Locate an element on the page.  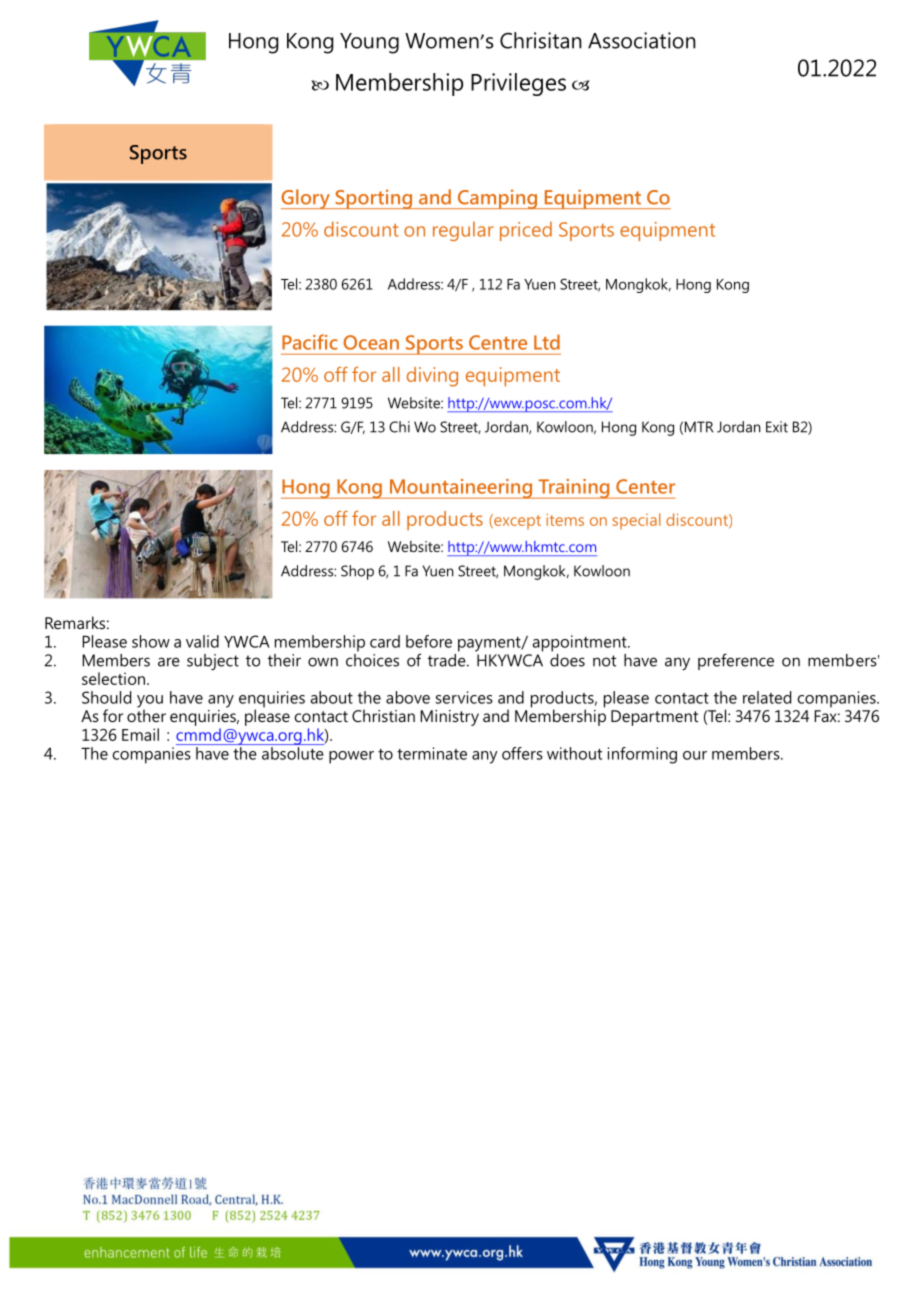
Privileges is located at coordinates (518, 84).
